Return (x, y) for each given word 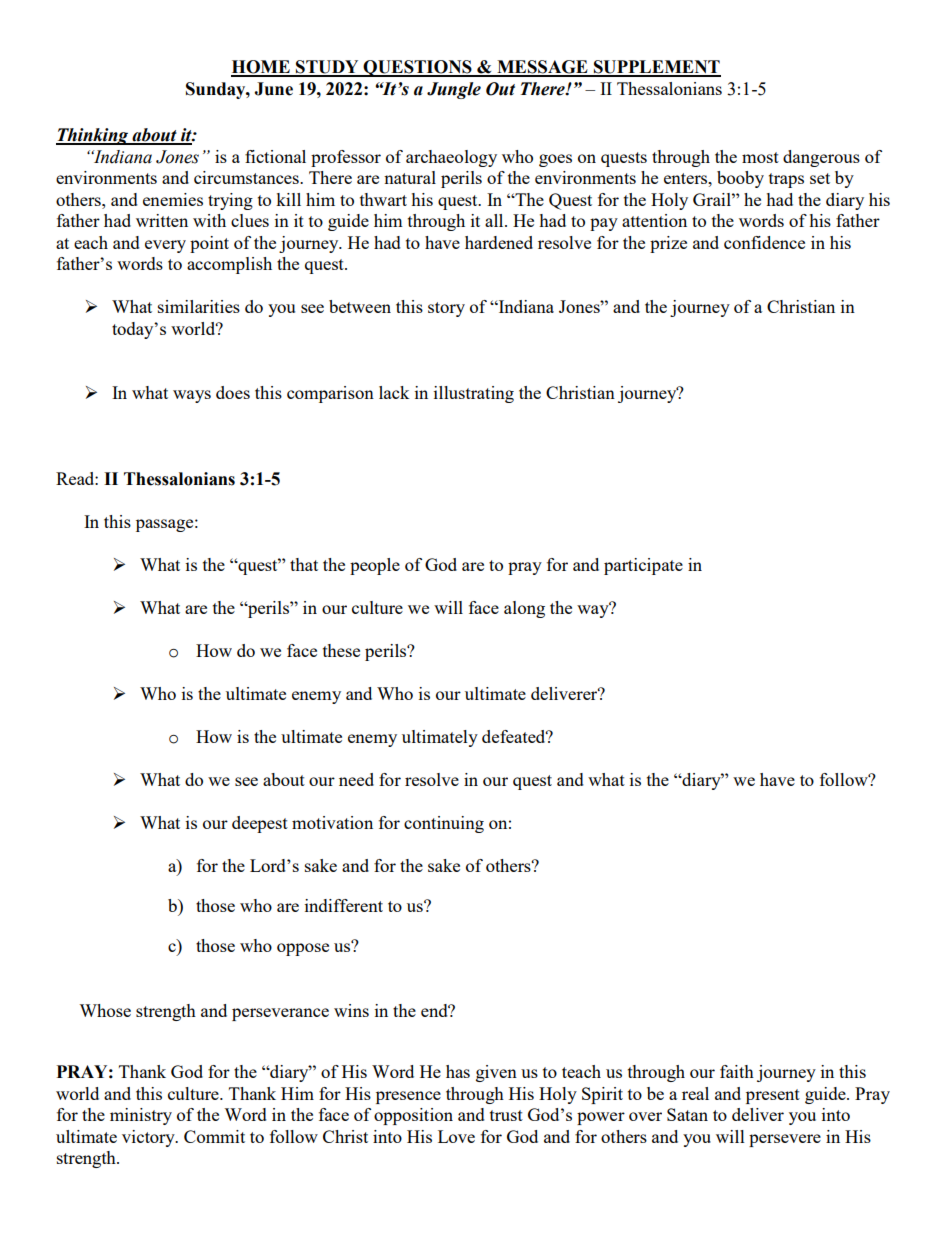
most (760, 157)
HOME (261, 68)
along (524, 609)
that (304, 564)
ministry (141, 1116)
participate (643, 566)
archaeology (451, 158)
